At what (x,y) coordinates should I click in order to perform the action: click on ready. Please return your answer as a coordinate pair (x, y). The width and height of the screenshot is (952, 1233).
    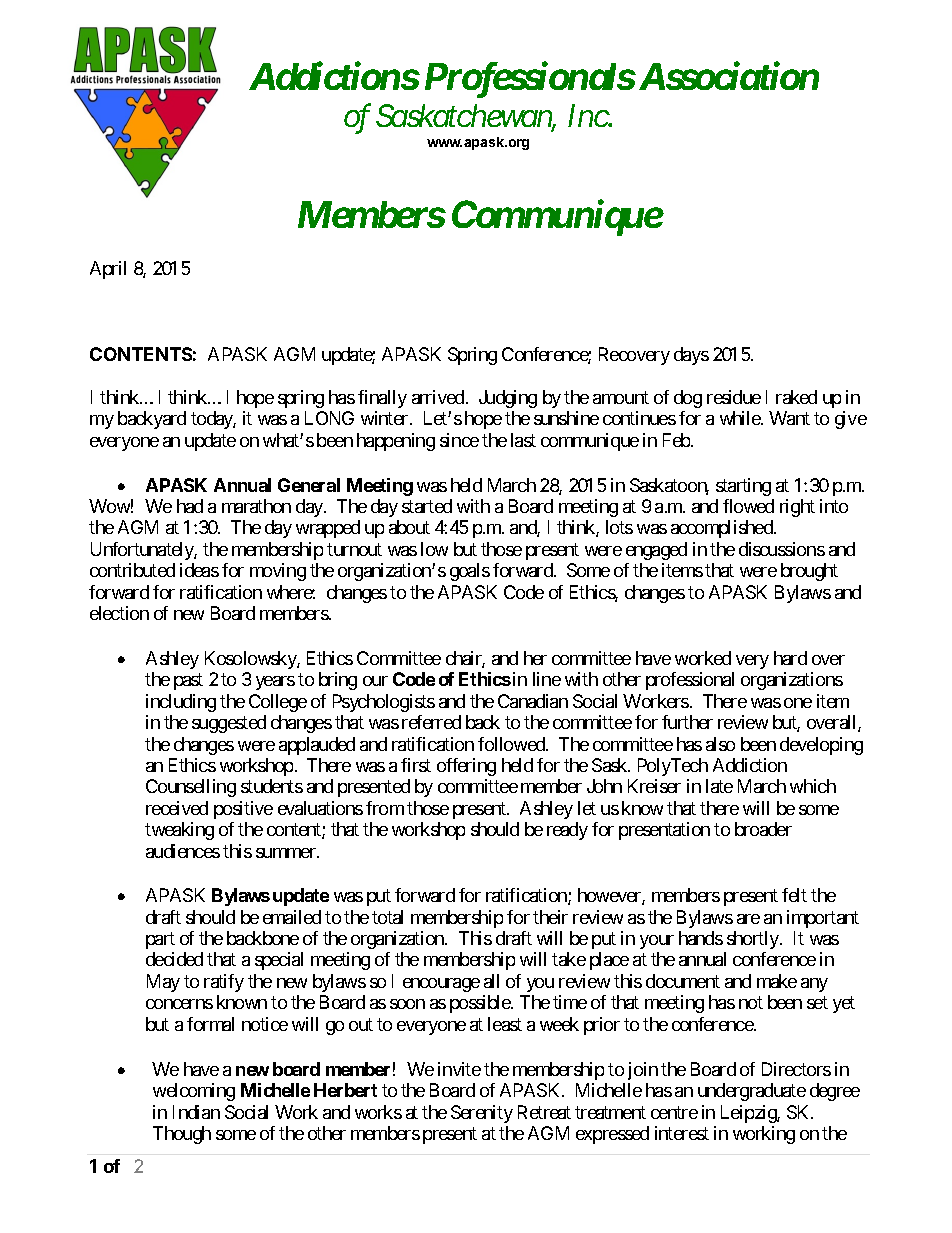
    Looking at the image, I should click on (567, 831).
